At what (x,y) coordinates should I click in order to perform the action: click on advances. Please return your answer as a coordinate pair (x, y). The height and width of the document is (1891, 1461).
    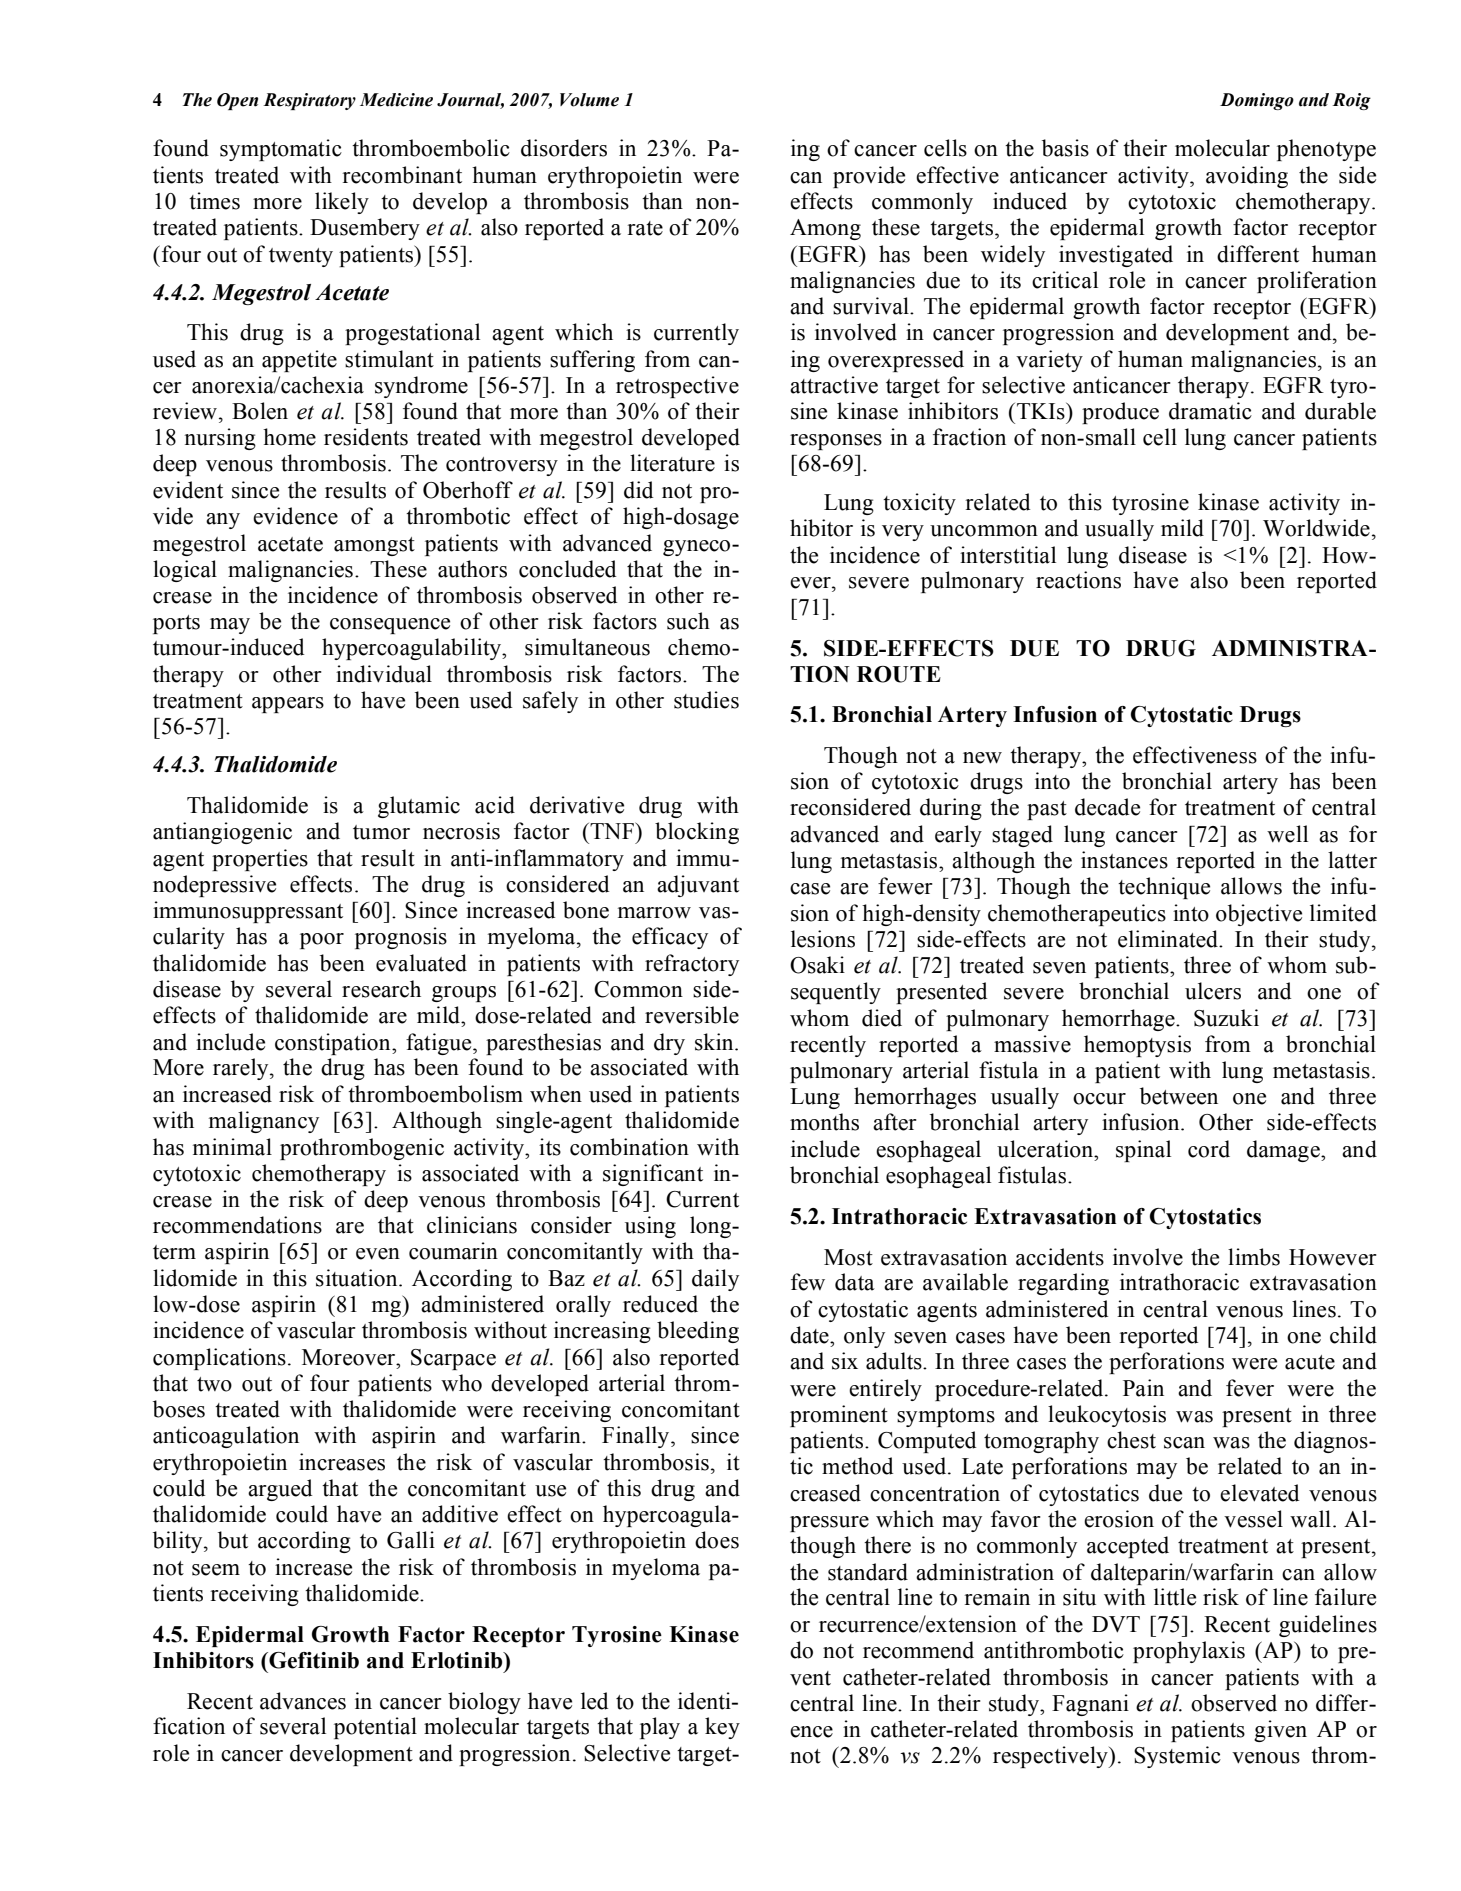
    Looking at the image, I should click on (303, 1701).
